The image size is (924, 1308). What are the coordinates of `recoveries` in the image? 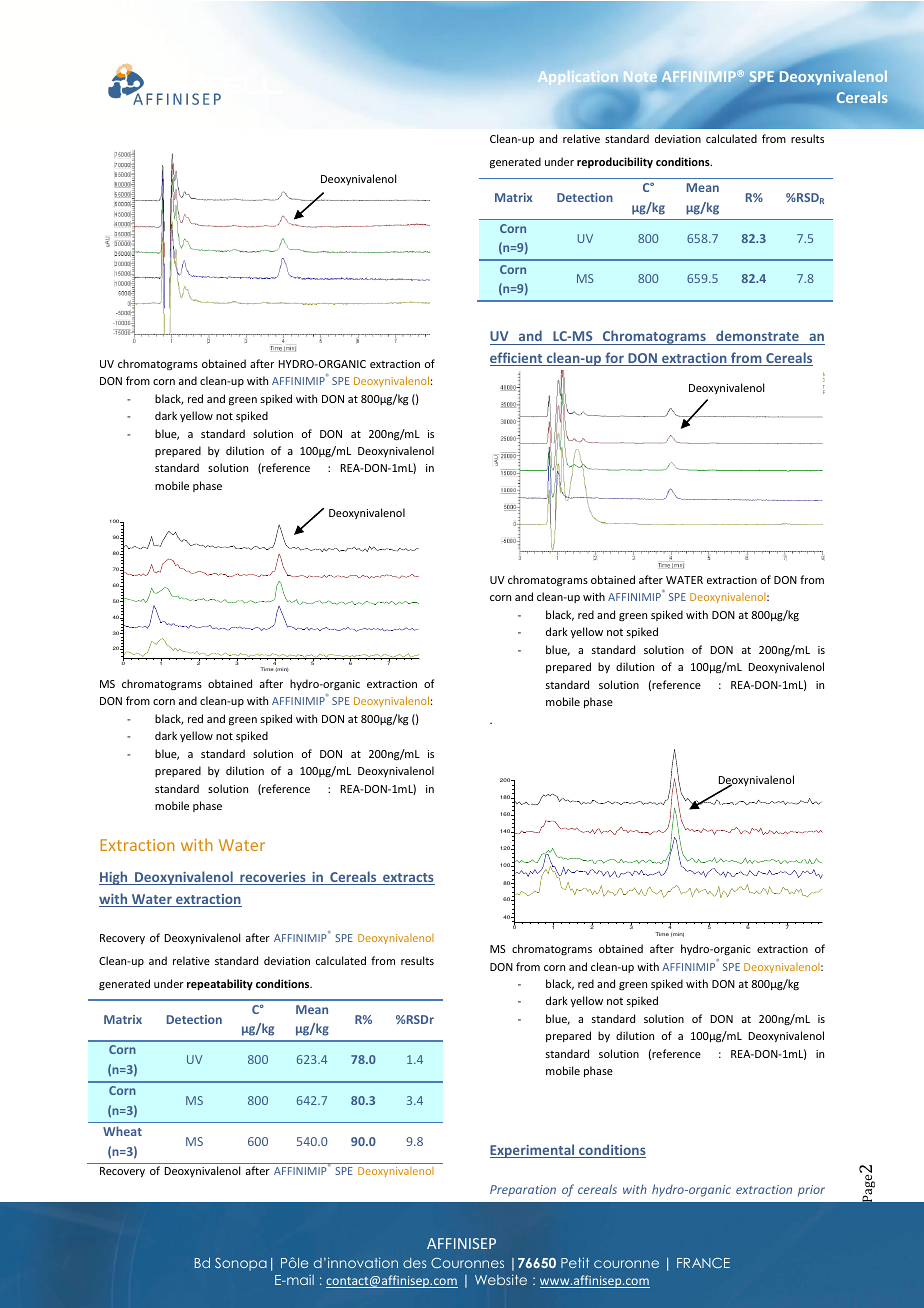 It's located at (273, 878).
